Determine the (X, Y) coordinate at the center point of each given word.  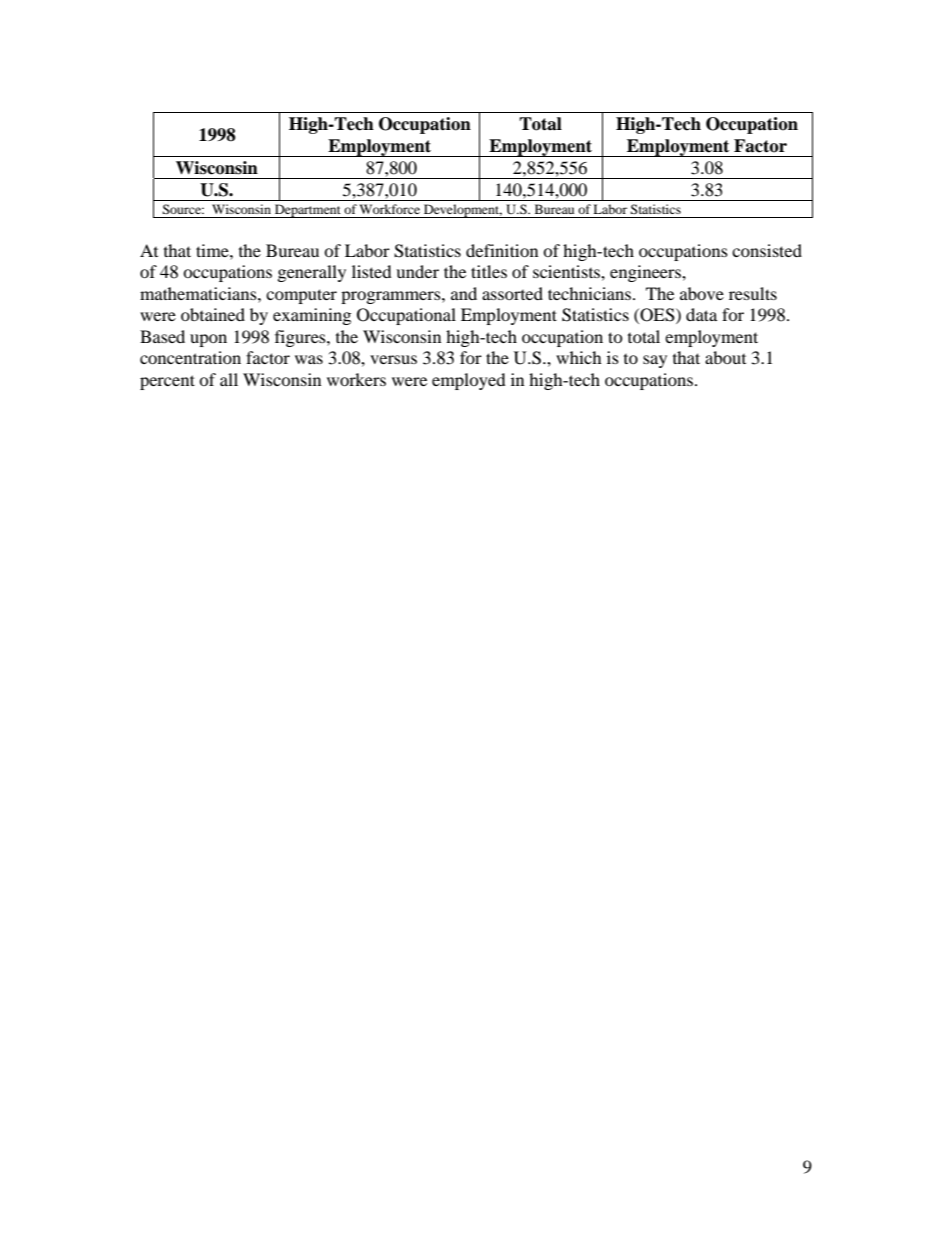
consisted (767, 250)
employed (469, 381)
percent (167, 382)
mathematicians (199, 293)
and (464, 293)
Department (308, 211)
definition (502, 250)
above (702, 293)
